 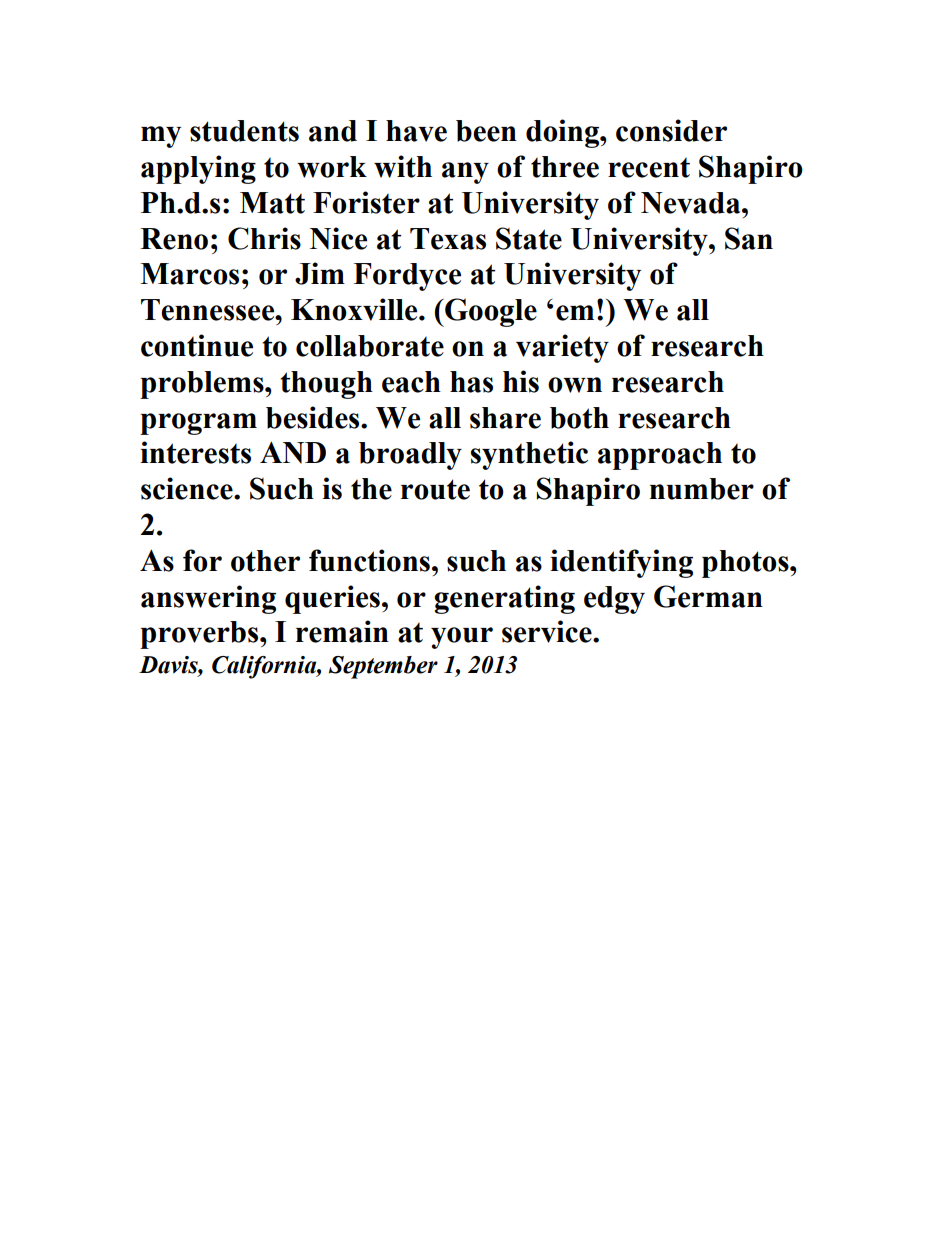 What do you see at coordinates (462, 638) in the document?
I see `your` at bounding box center [462, 638].
